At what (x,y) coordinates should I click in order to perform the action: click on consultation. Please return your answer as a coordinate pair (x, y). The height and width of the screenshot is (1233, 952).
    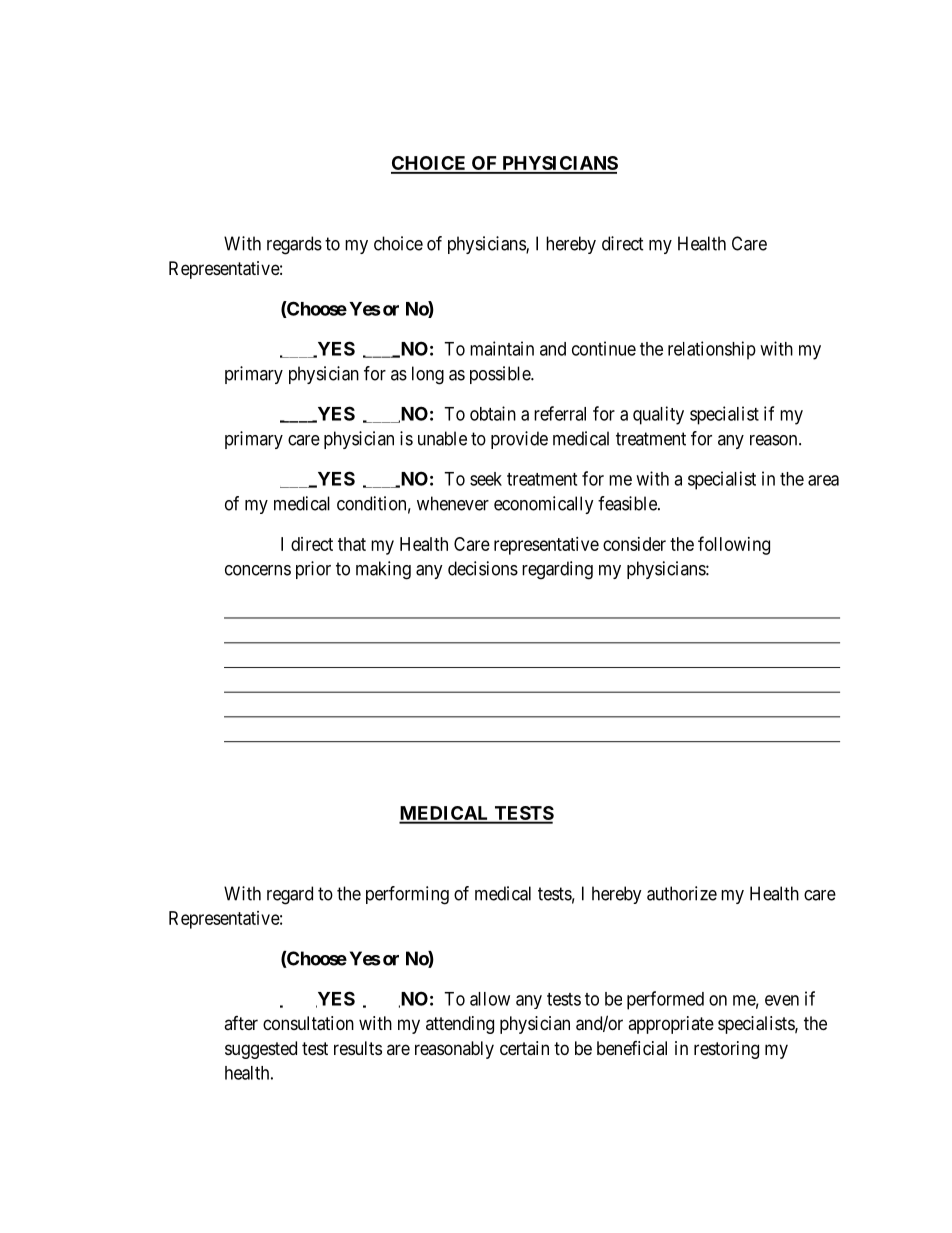
    Looking at the image, I should click on (308, 1023).
